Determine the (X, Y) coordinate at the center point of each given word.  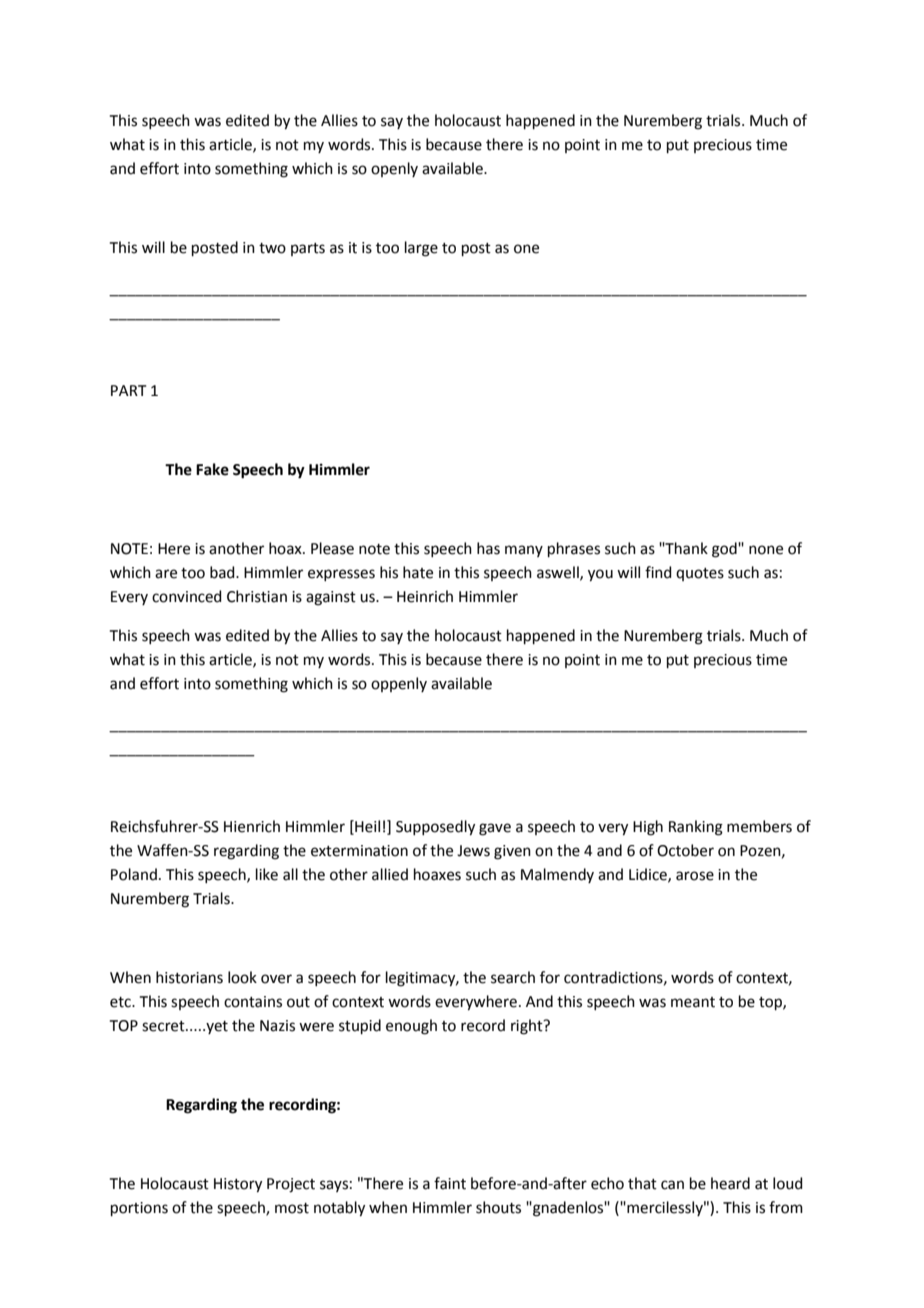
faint (450, 1183)
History (238, 1185)
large (421, 249)
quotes (700, 574)
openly (394, 169)
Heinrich (425, 596)
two (272, 248)
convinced (187, 596)
